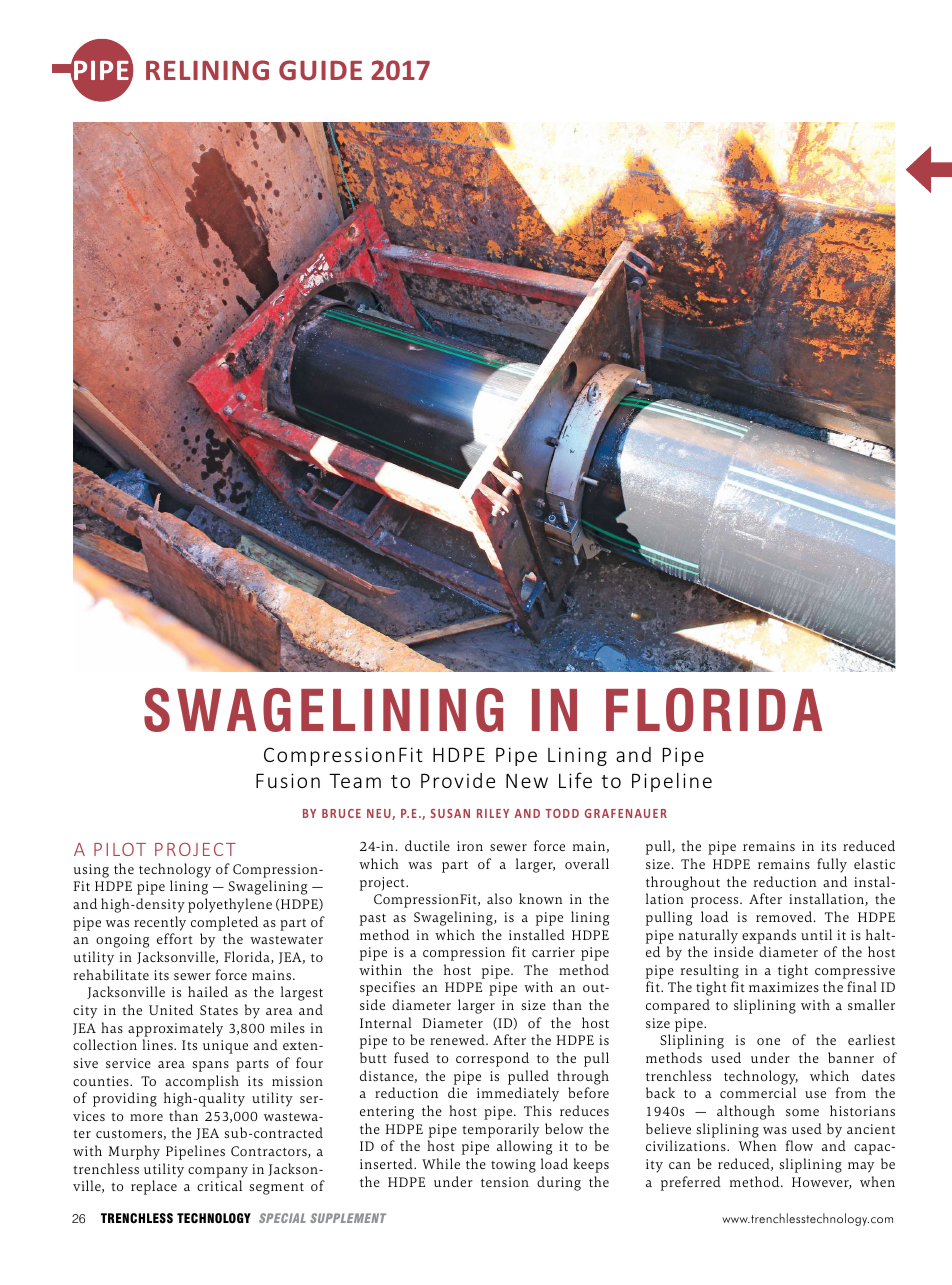 Image resolution: width=952 pixels, height=1285 pixels. I want to click on Life, so click(575, 780).
